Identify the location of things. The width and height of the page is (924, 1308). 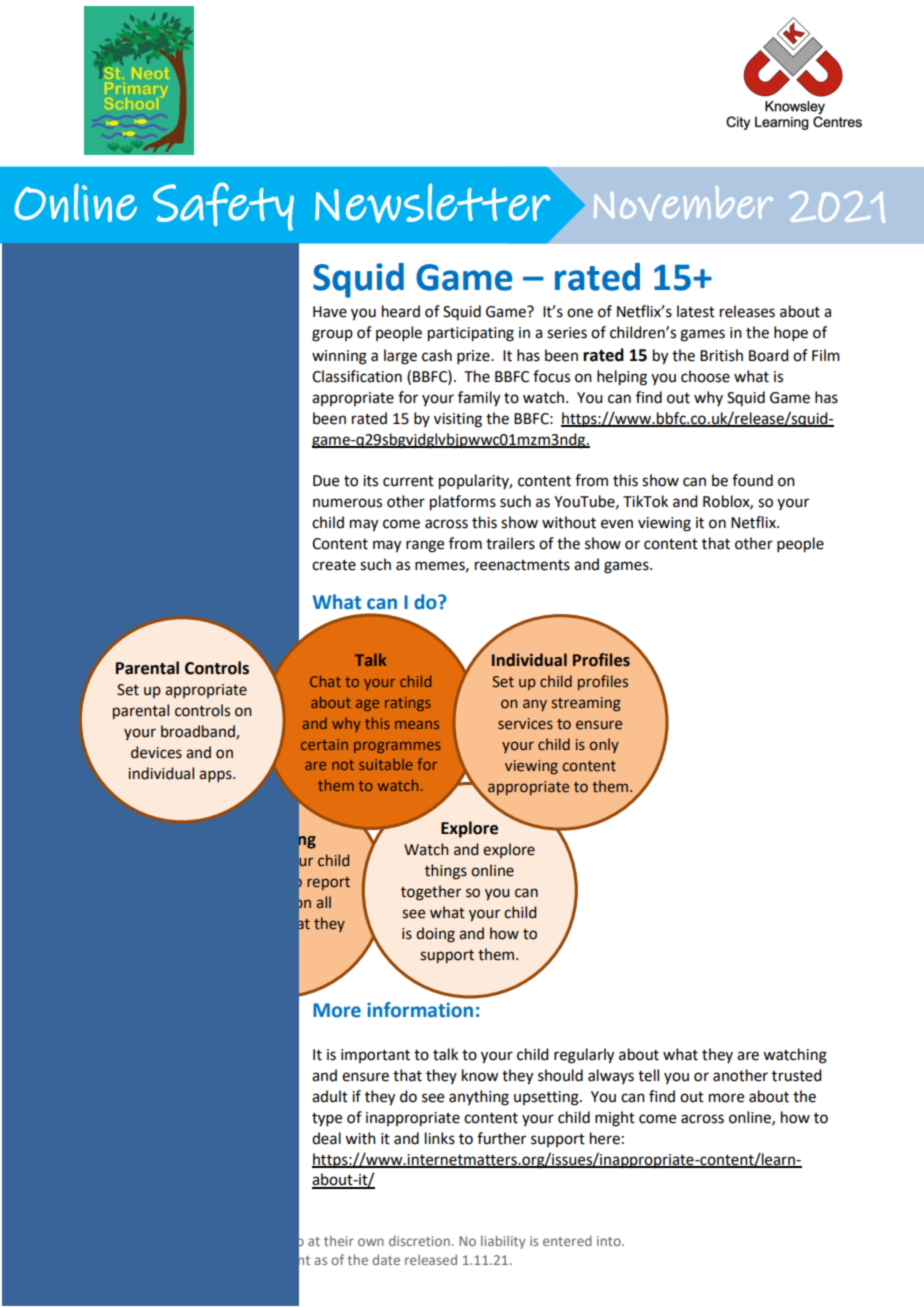
(446, 872).
